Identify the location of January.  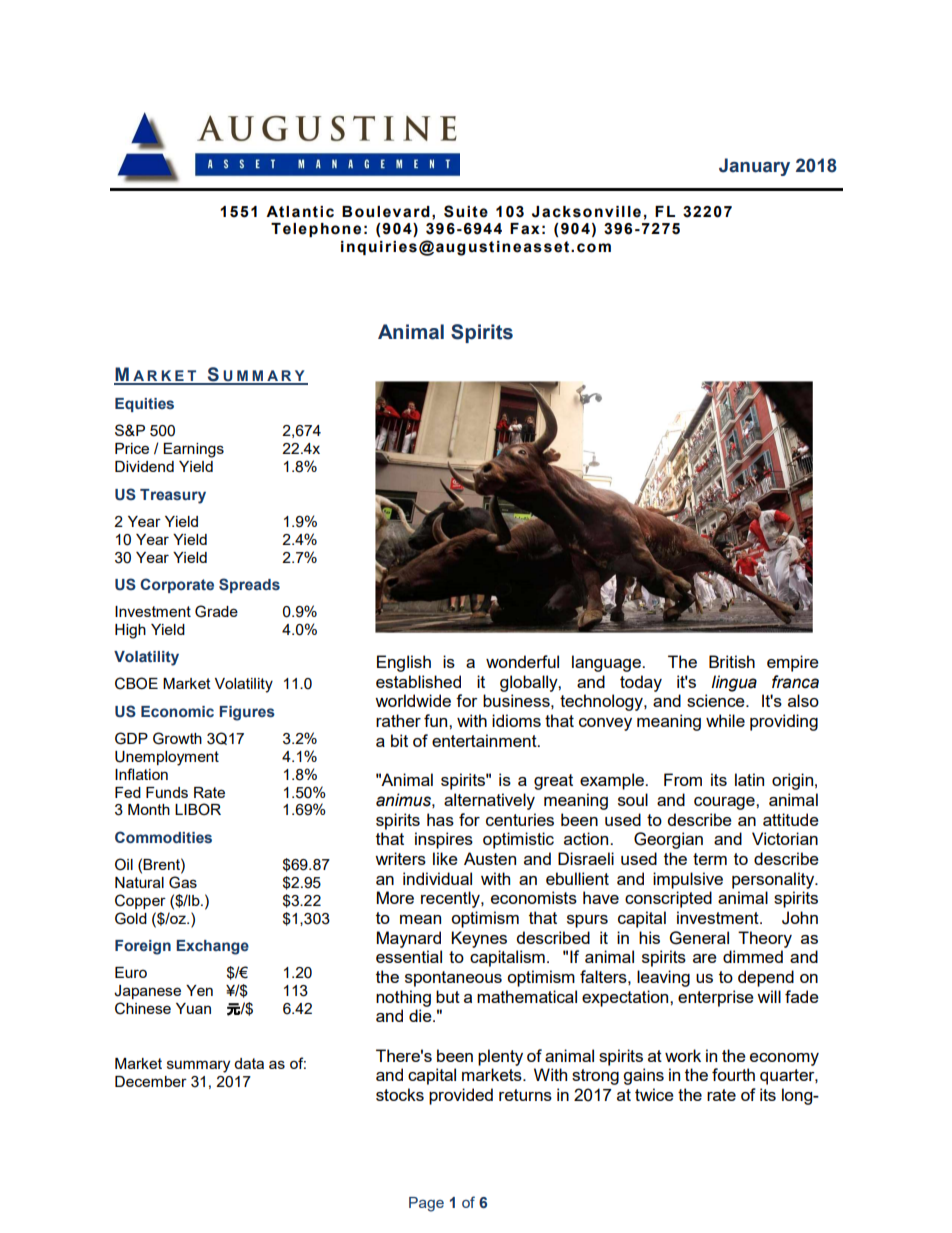
(754, 167).
